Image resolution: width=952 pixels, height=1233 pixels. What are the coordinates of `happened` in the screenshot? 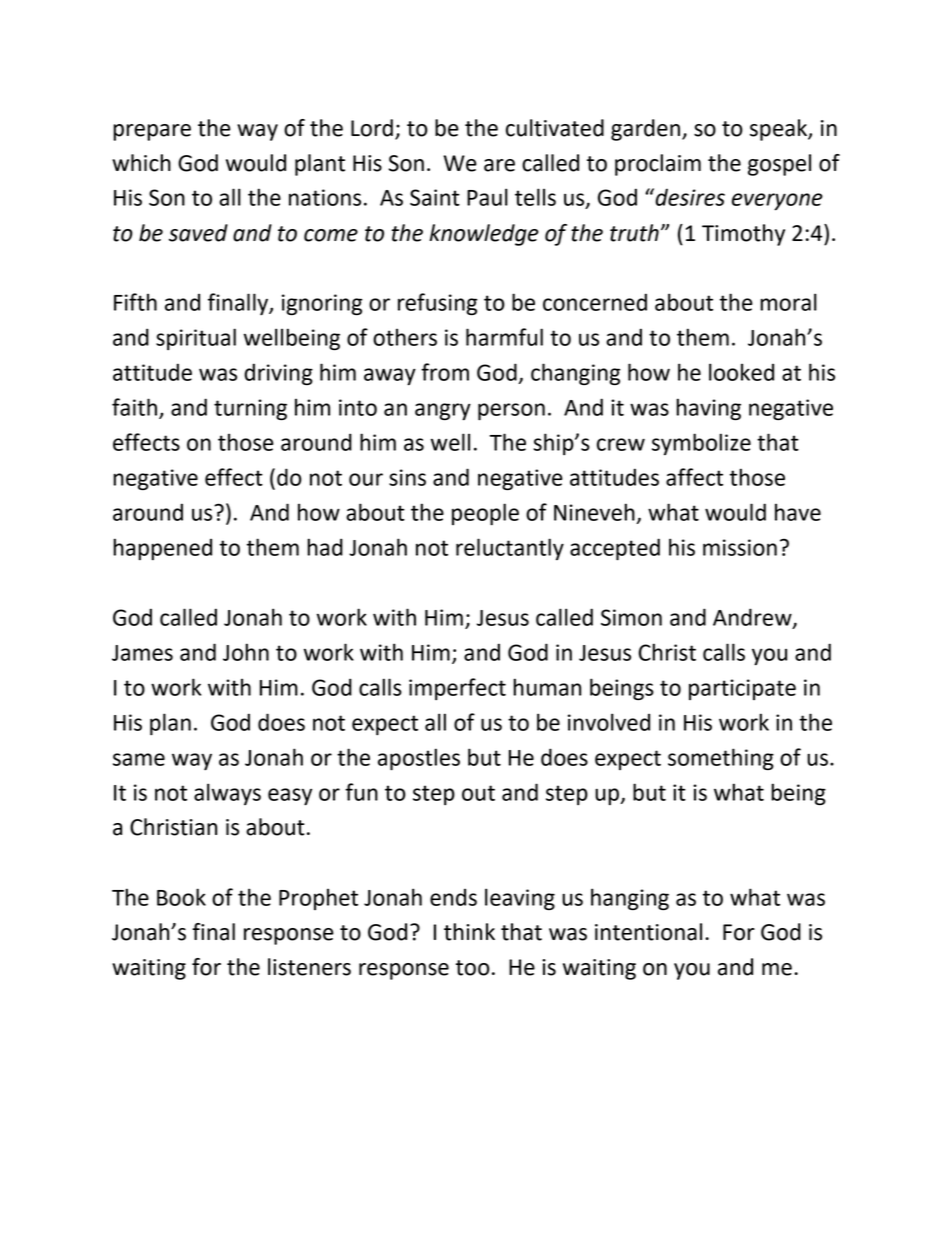 It's located at (162, 549).
